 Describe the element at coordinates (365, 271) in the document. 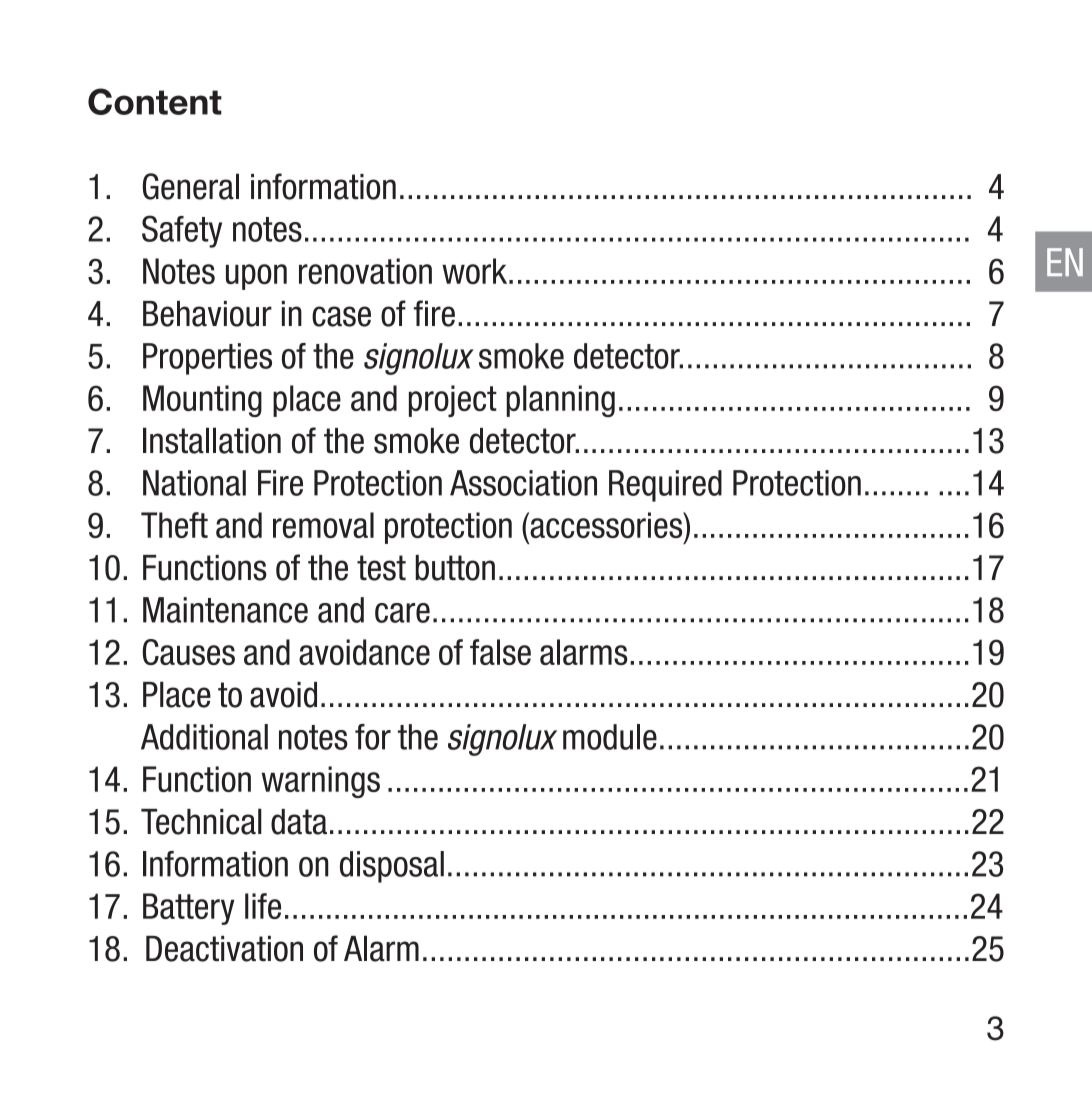

I see `renovation` at that location.
